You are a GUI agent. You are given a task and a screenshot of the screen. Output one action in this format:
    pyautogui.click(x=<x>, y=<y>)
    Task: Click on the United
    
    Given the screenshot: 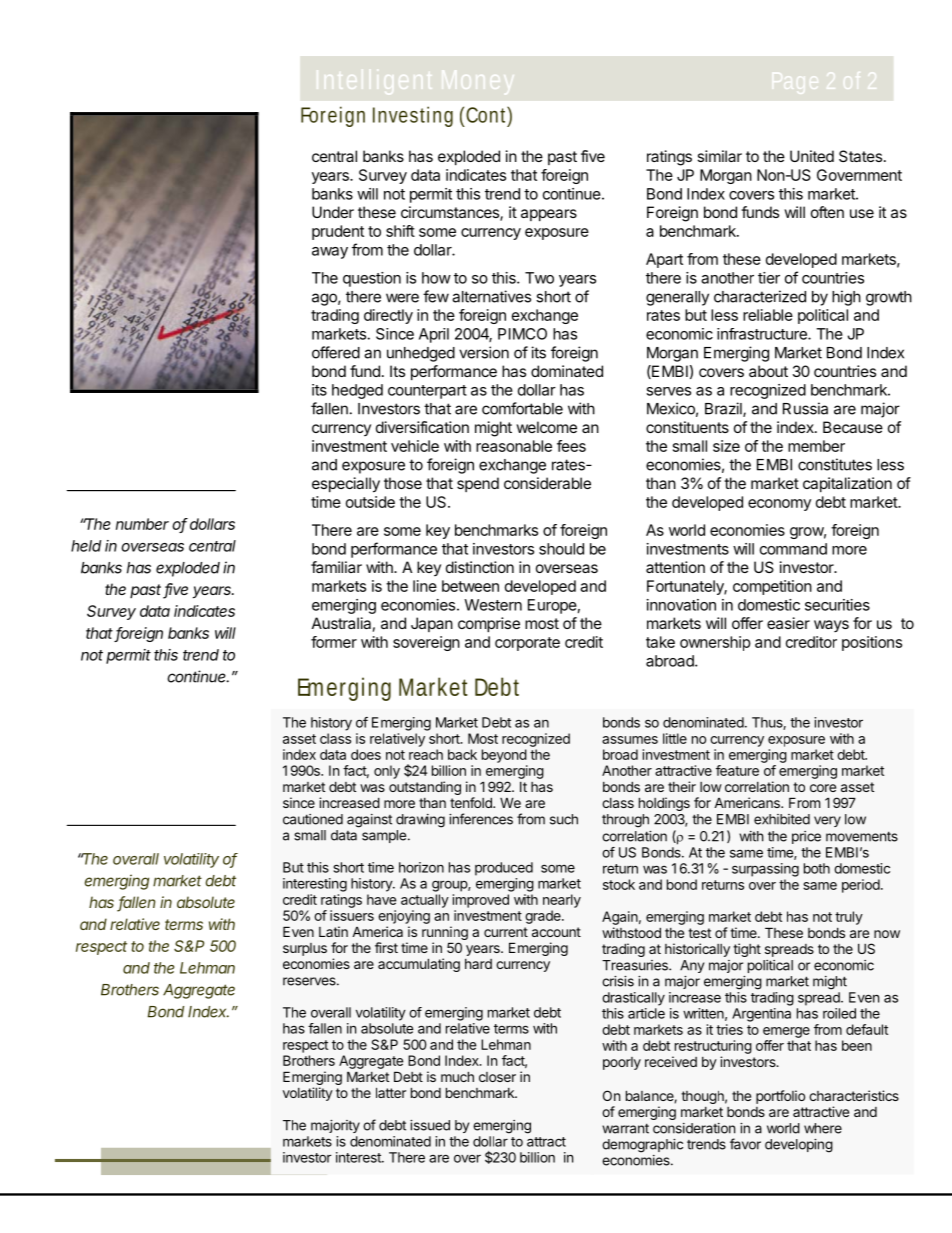 What is the action you would take?
    pyautogui.click(x=812, y=156)
